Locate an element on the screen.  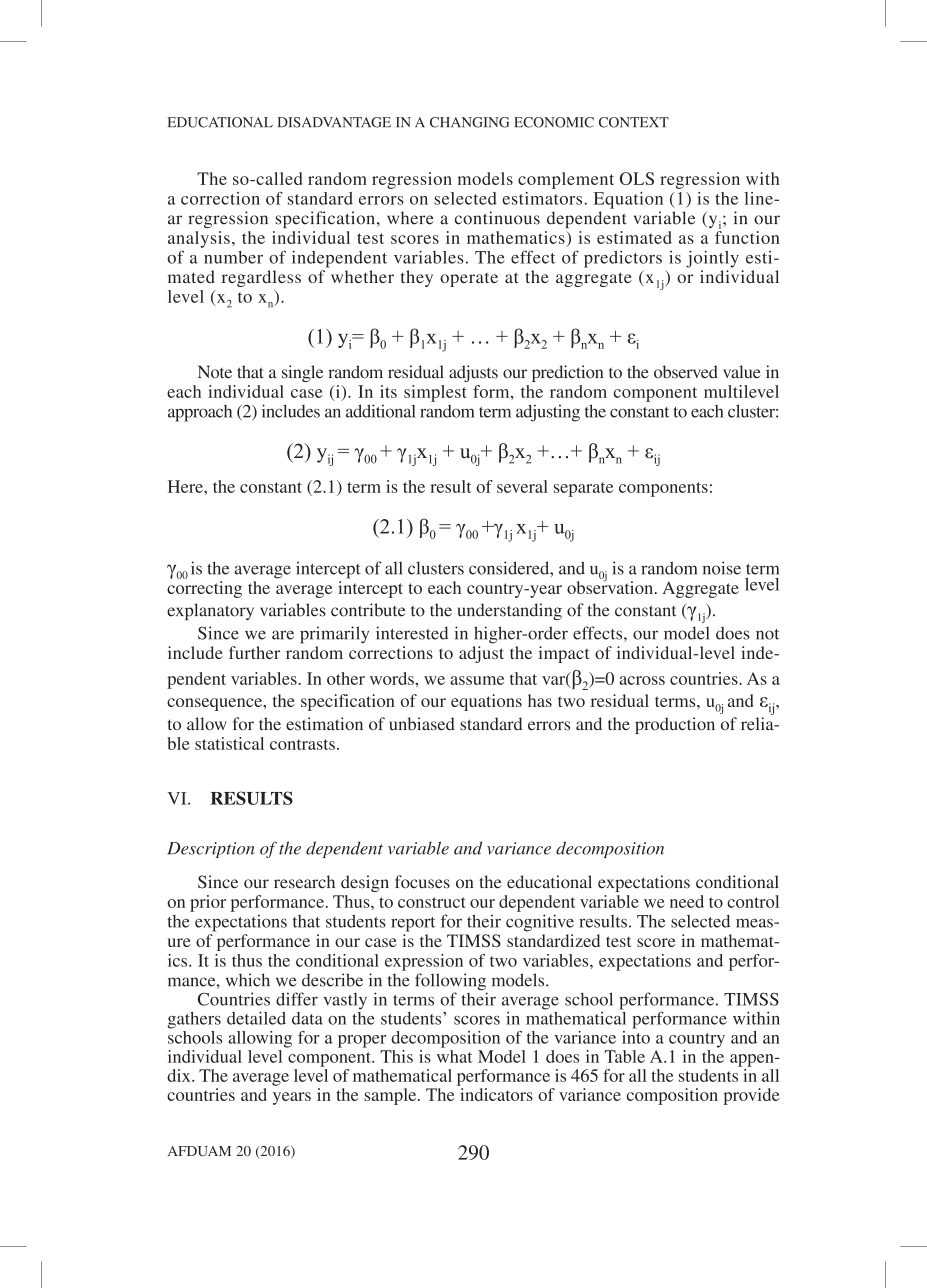
into is located at coordinates (636, 1036).
